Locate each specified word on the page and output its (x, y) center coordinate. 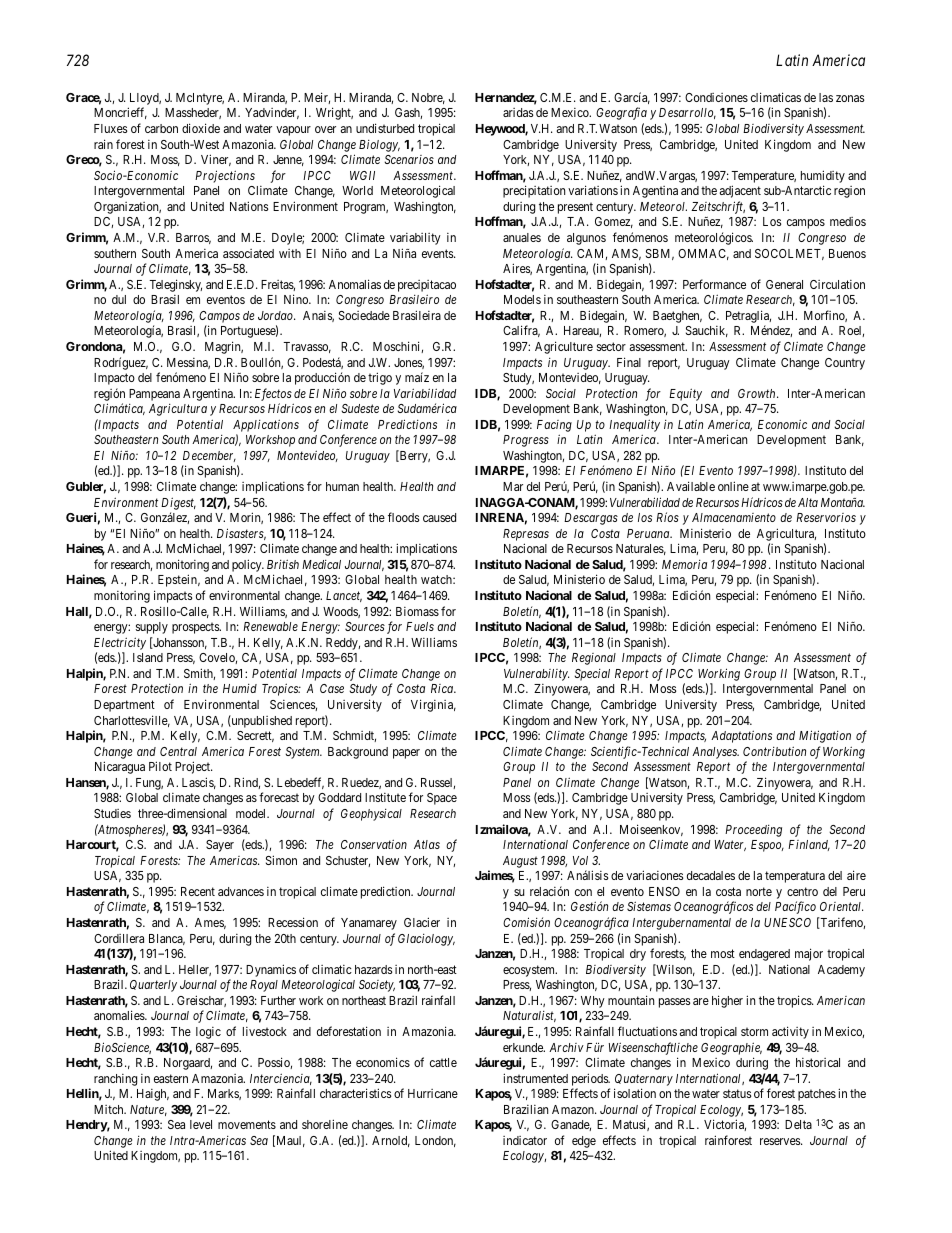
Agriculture (564, 347)
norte (759, 891)
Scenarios (409, 159)
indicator (525, 1140)
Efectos (273, 394)
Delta (798, 1124)
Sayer (220, 846)
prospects (196, 628)
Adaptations (741, 736)
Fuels (420, 626)
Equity (685, 394)
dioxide (201, 128)
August (520, 862)
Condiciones (716, 97)
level (201, 1124)
